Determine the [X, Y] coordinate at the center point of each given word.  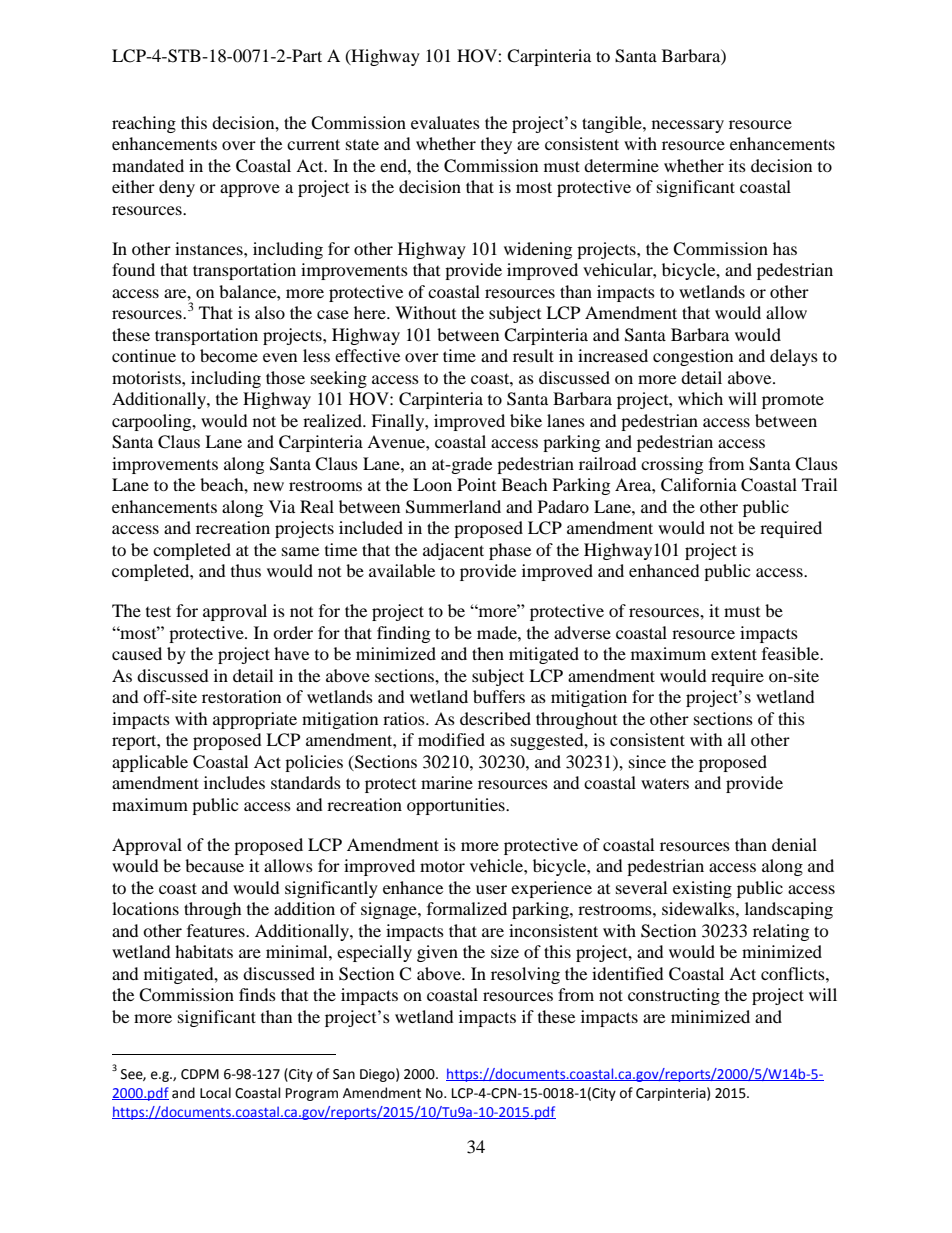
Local [215, 1093]
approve [250, 190]
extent [734, 654]
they [496, 145]
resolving [525, 975]
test [158, 611]
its [737, 165]
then [488, 653]
